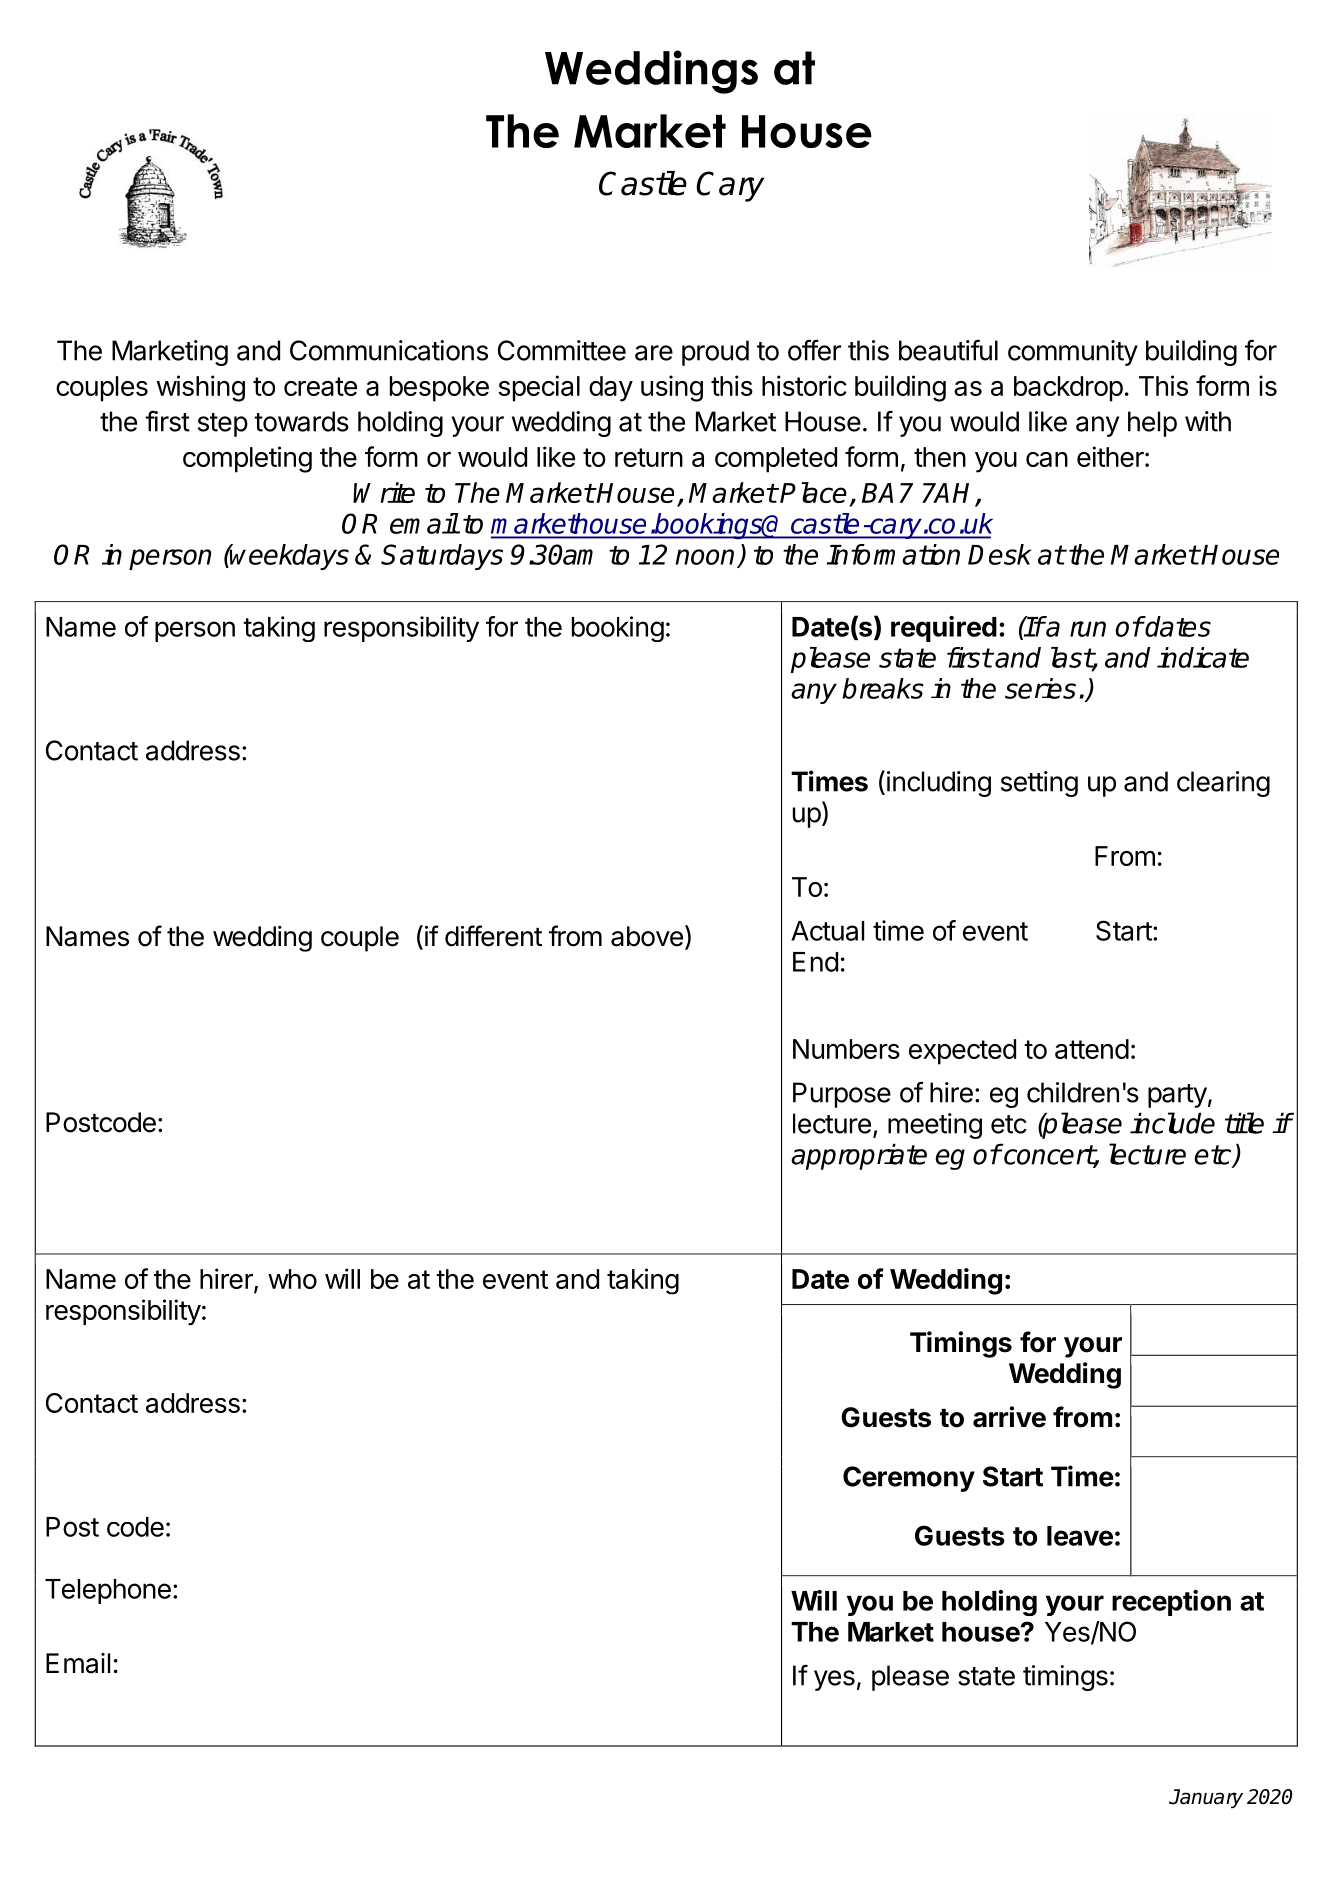  What do you see at coordinates (1039, 784) in the image?
I see `setting` at bounding box center [1039, 784].
